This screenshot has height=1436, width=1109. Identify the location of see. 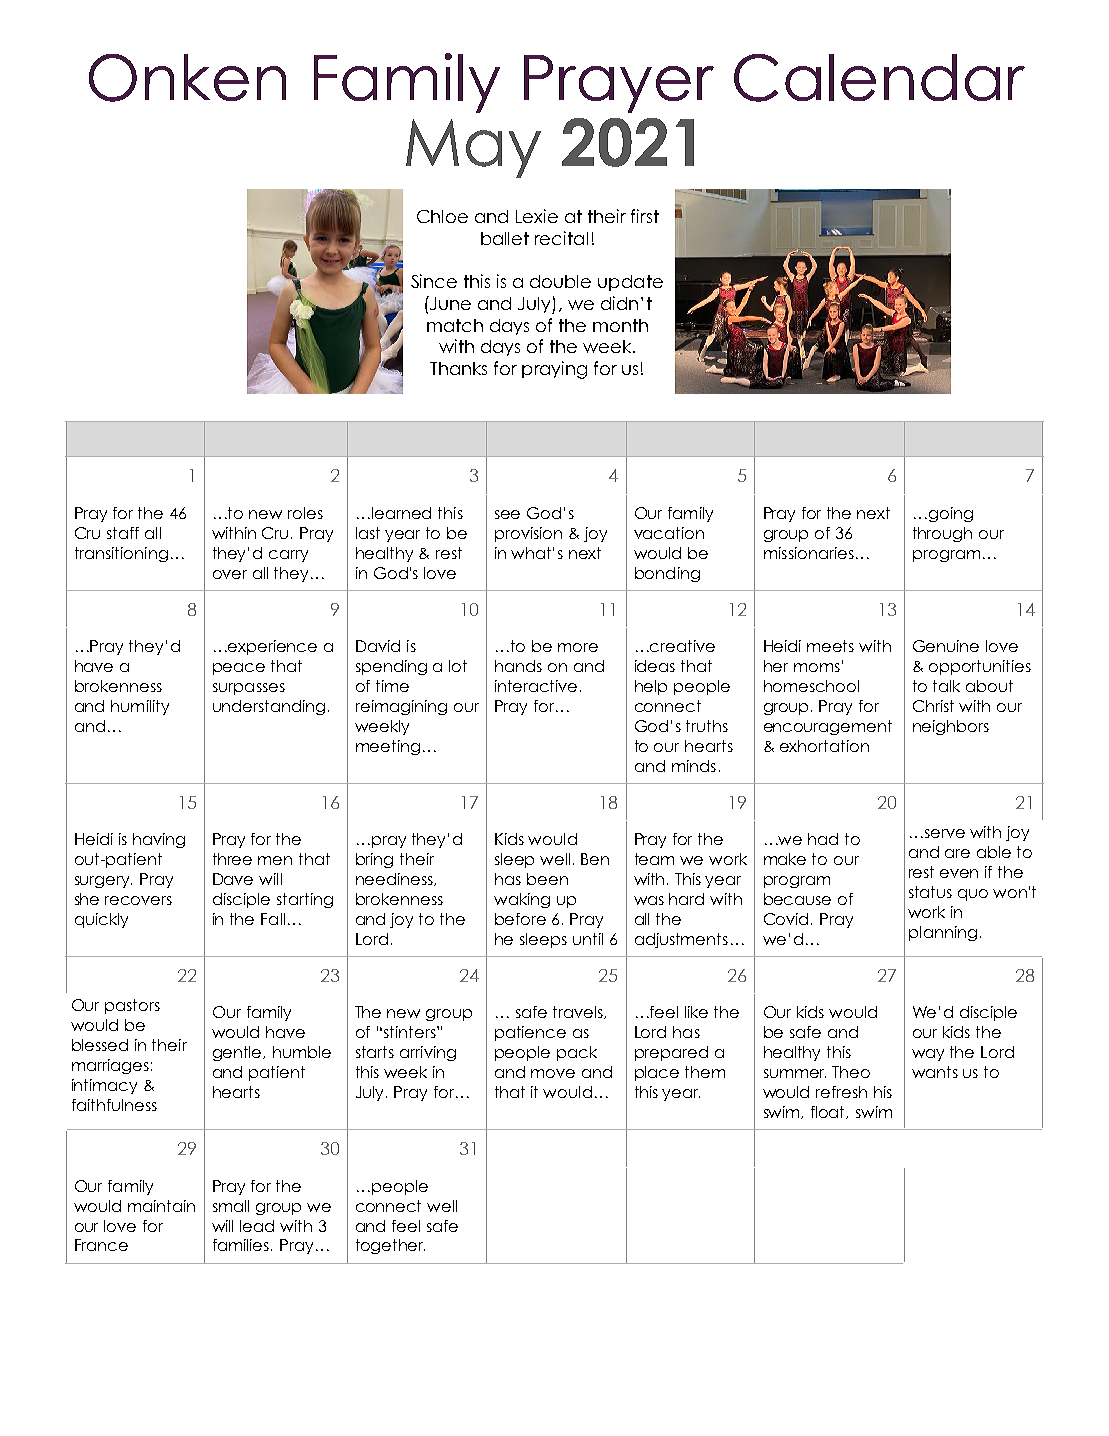
(507, 514).
